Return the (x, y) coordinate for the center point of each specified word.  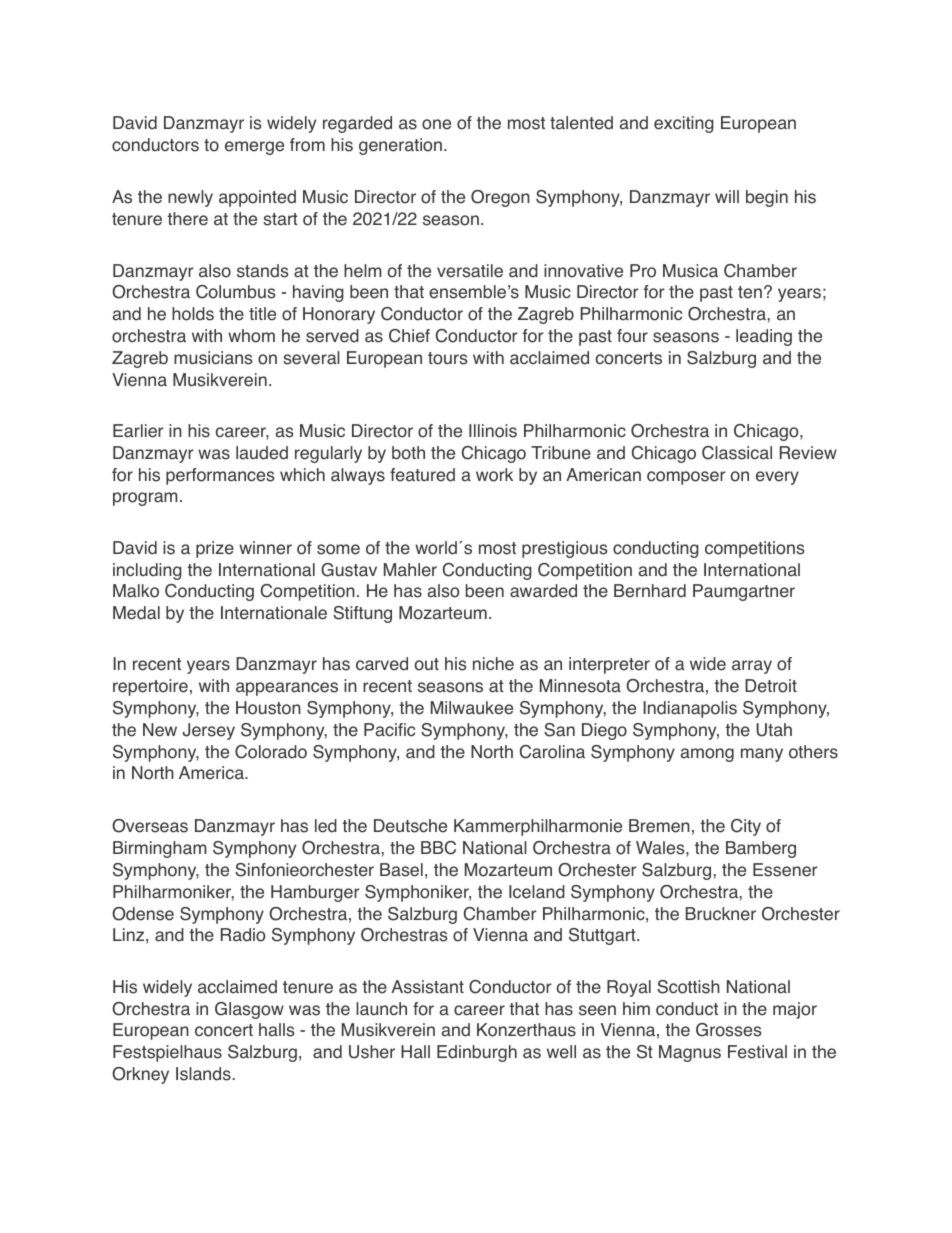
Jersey (209, 731)
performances (220, 476)
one (436, 124)
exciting (684, 124)
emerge (254, 148)
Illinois (493, 431)
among (707, 755)
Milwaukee (472, 708)
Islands (203, 1074)
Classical (737, 453)
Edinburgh (477, 1053)
